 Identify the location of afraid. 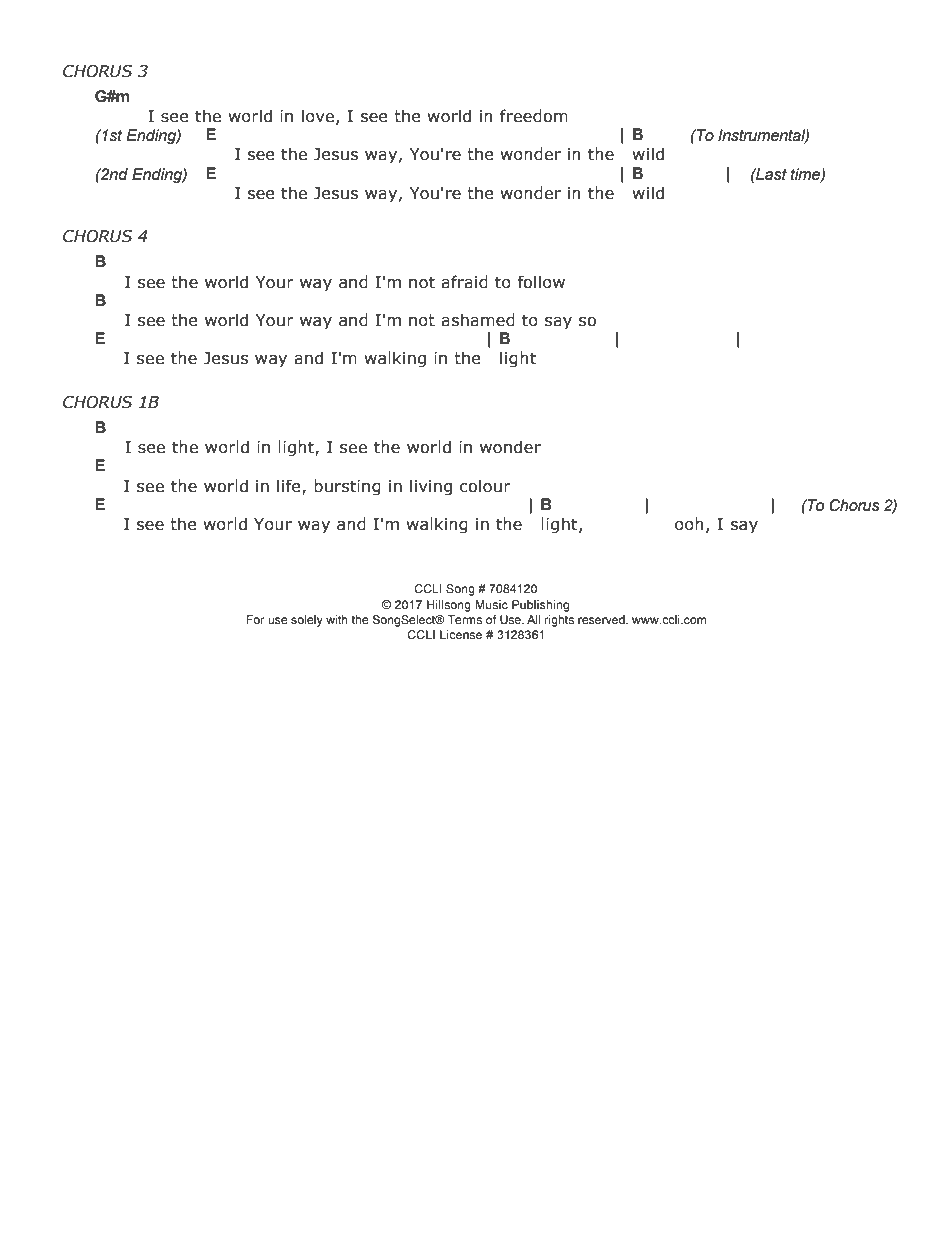
(464, 282).
